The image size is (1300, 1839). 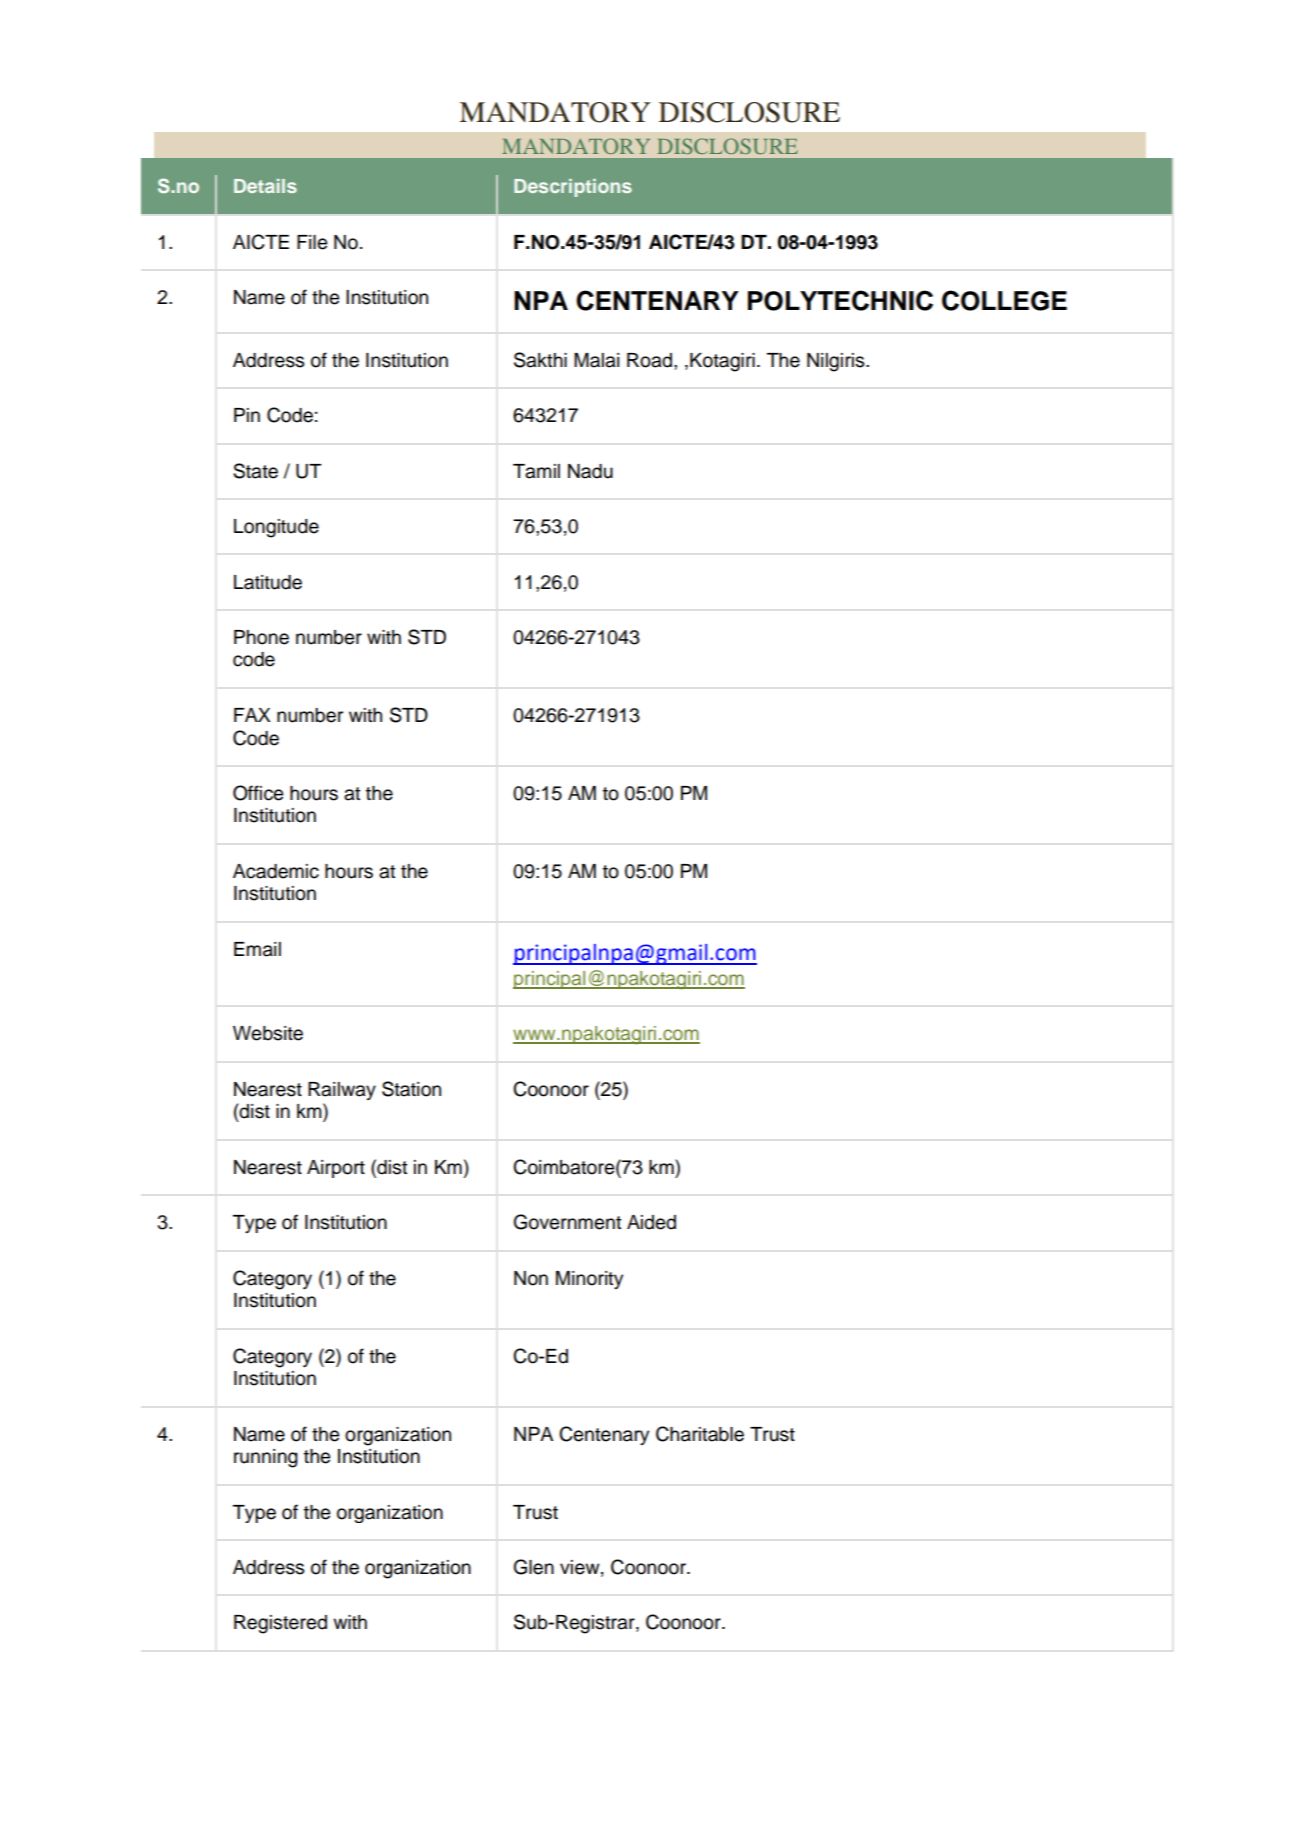 What do you see at coordinates (276, 528) in the screenshot?
I see `Longitude` at bounding box center [276, 528].
